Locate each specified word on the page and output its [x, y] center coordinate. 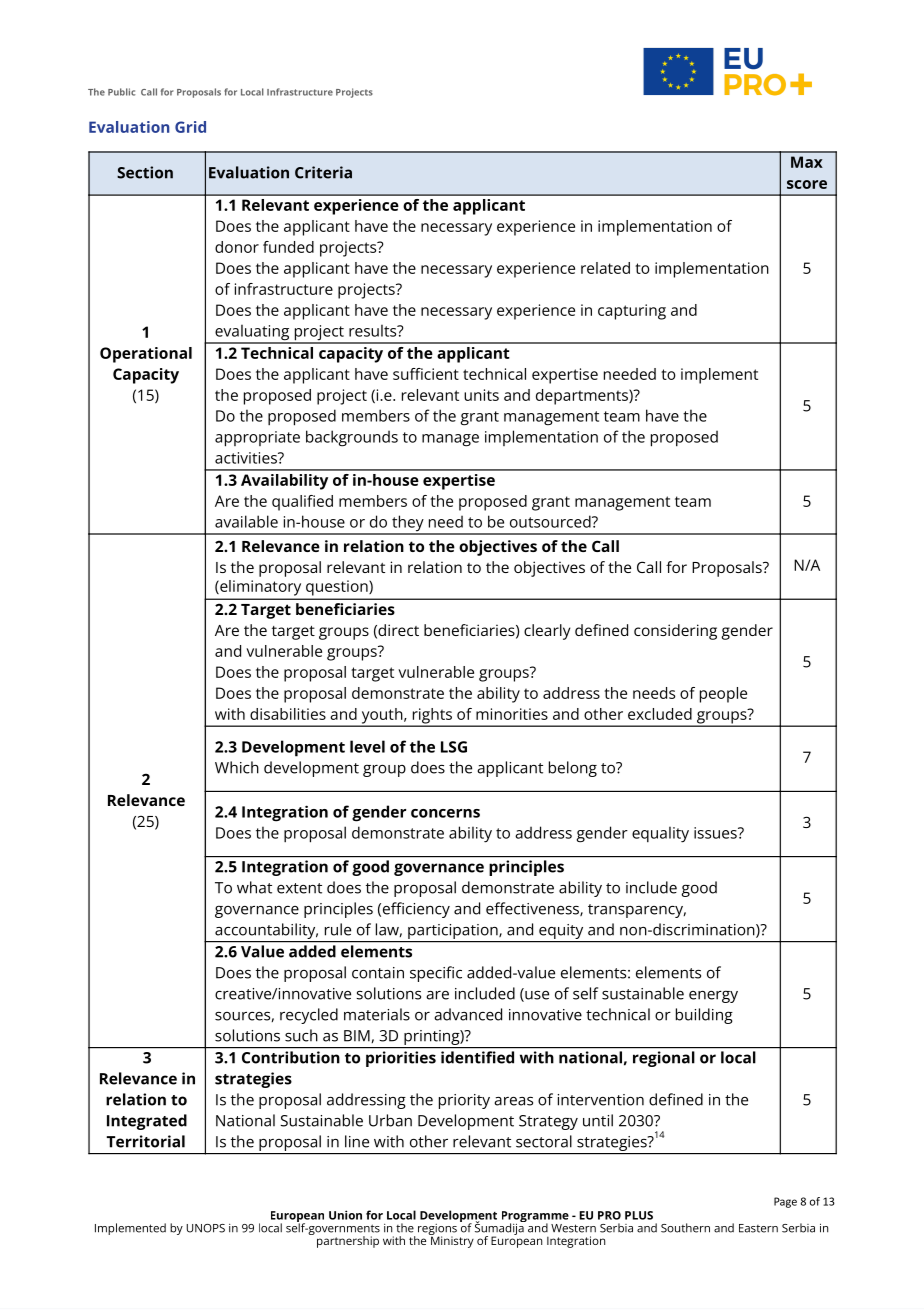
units [481, 395]
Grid [190, 127]
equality [660, 834]
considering [675, 632]
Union [345, 1215]
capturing [632, 312]
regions [437, 1230]
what [254, 887]
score [807, 184]
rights [432, 717]
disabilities [288, 714]
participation [454, 931]
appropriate [257, 439]
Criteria [323, 172]
